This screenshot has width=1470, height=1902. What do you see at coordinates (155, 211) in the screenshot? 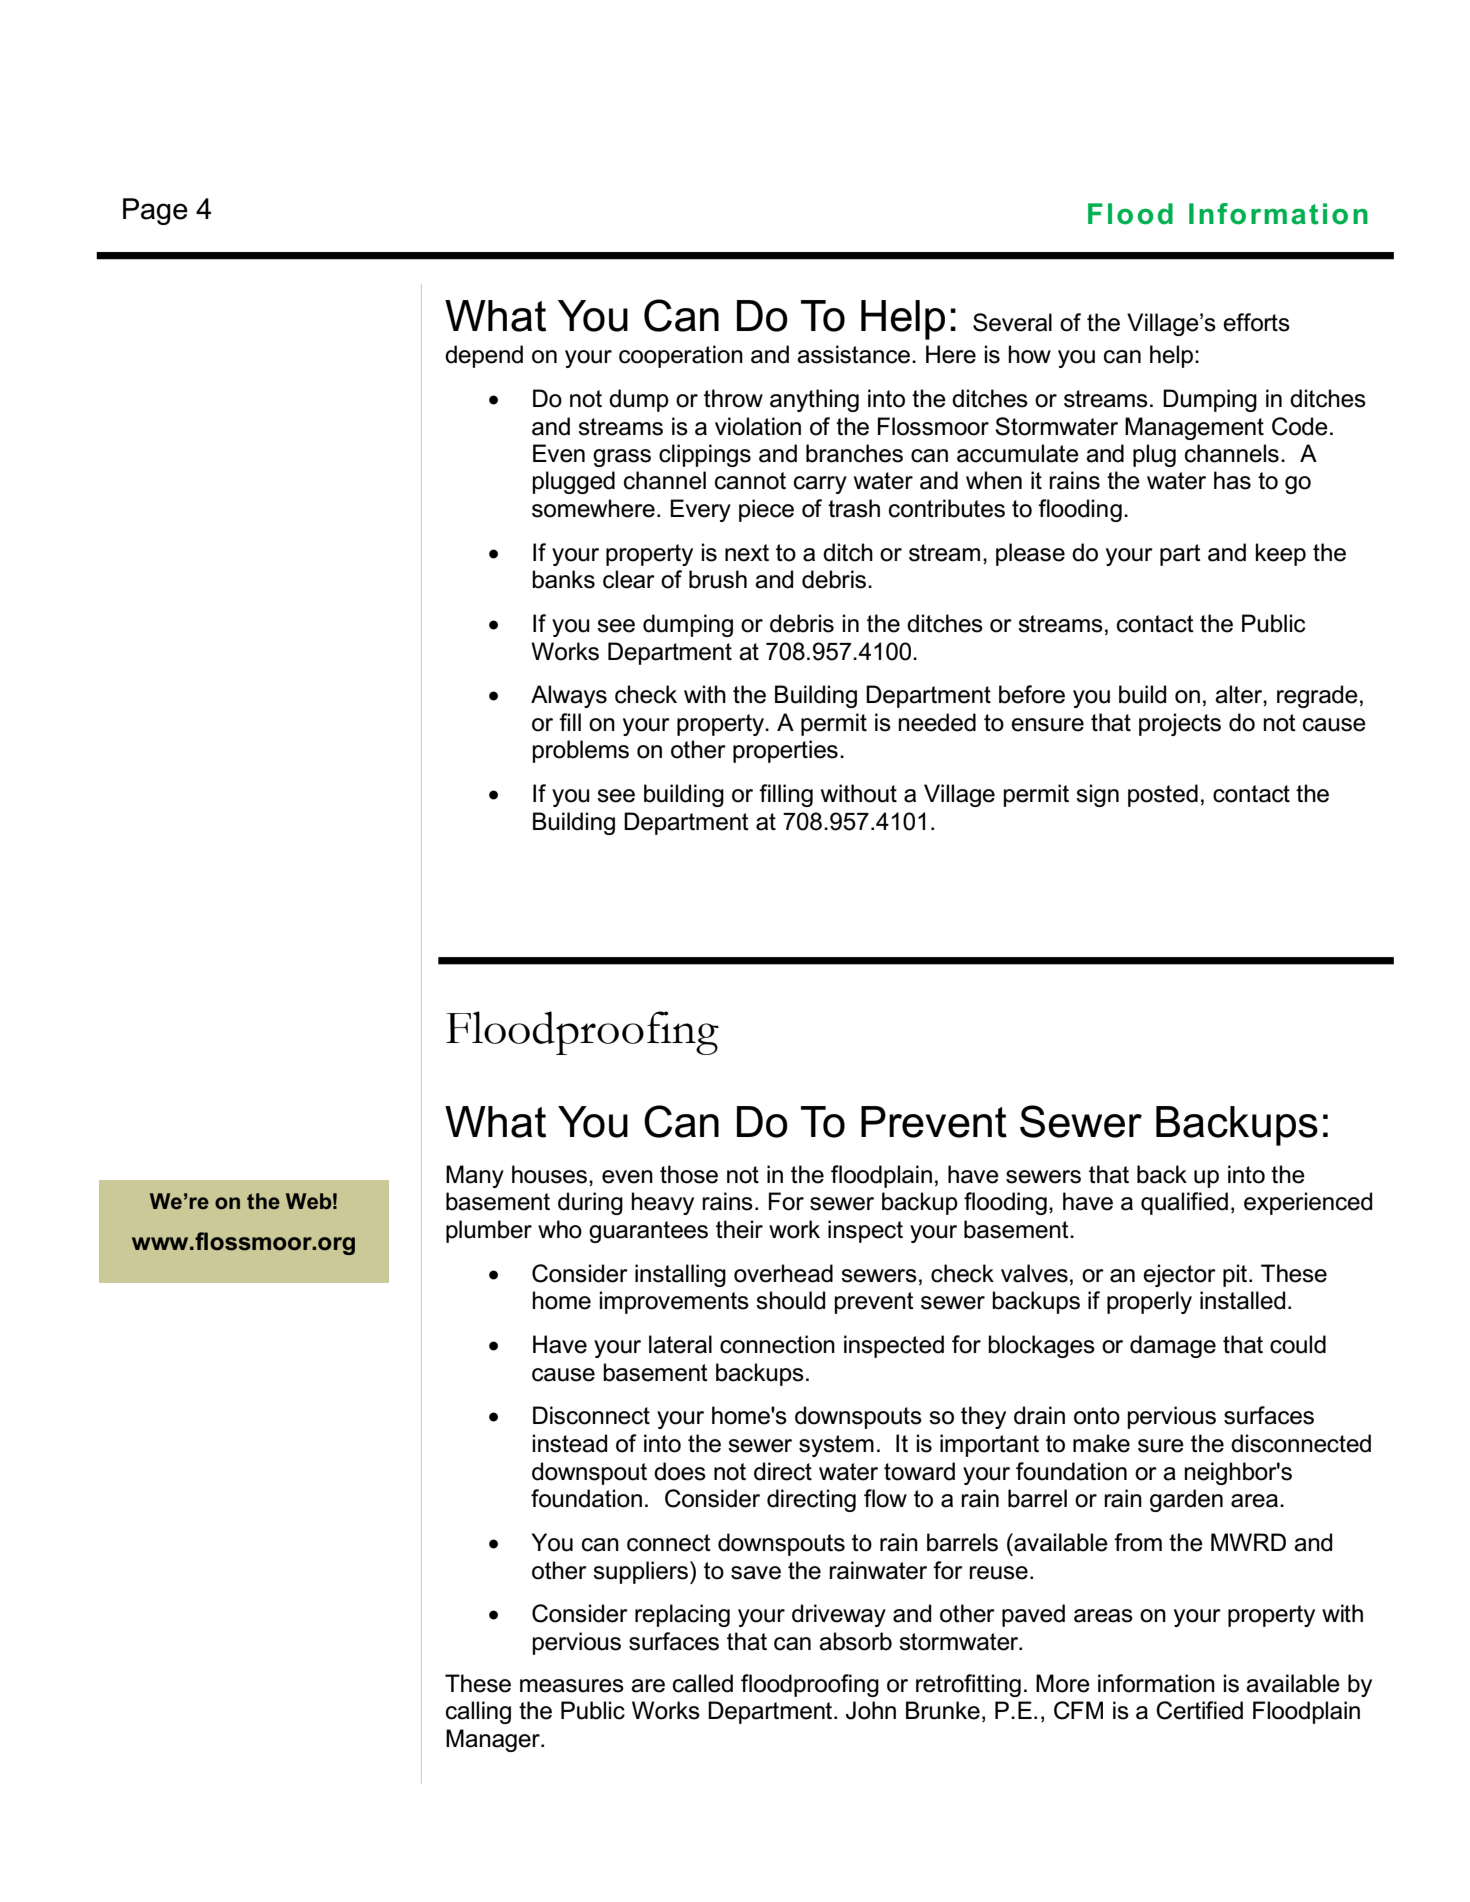
I see `Page` at bounding box center [155, 211].
